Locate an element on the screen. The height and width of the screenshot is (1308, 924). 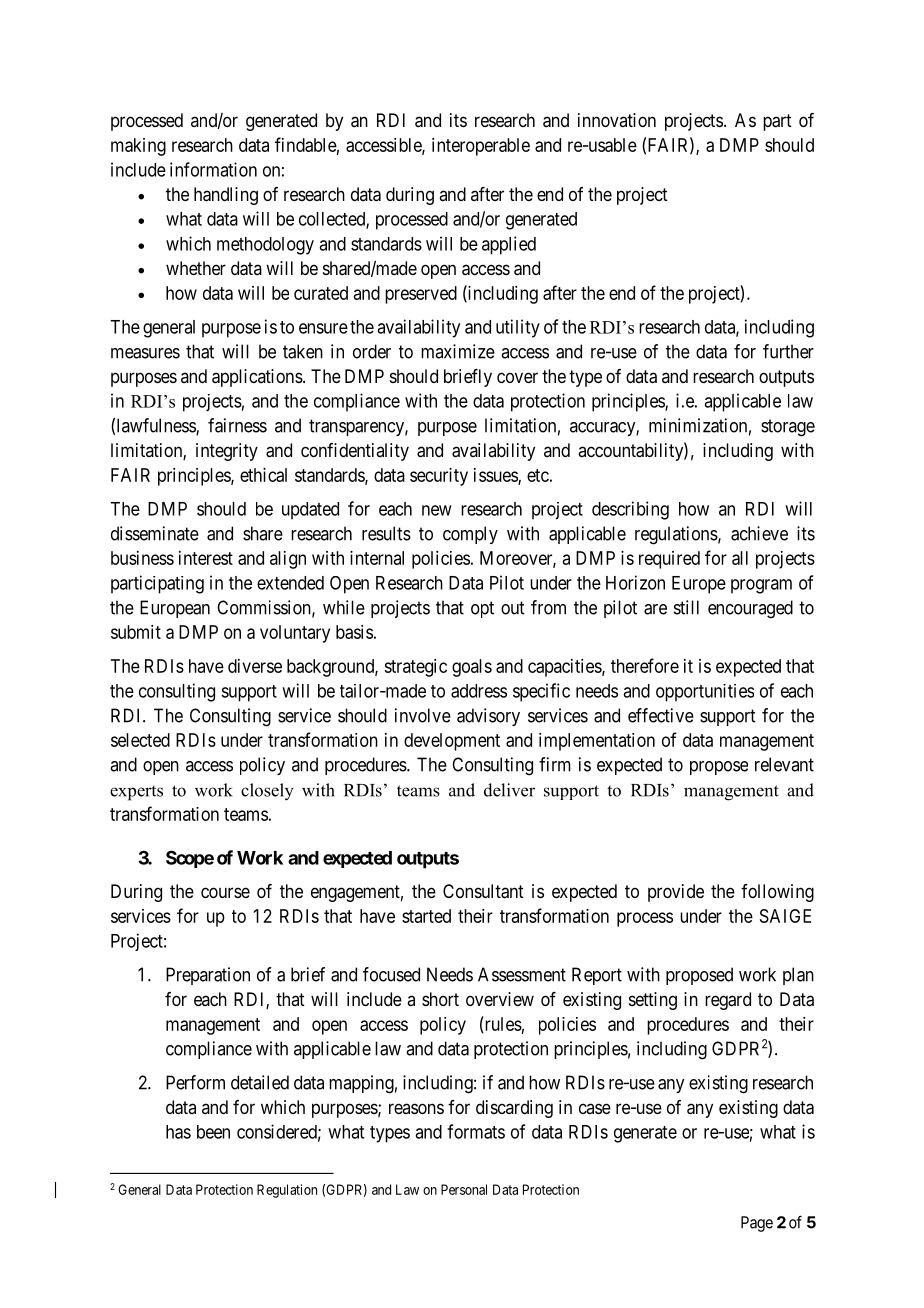
goals is located at coordinates (472, 668).
